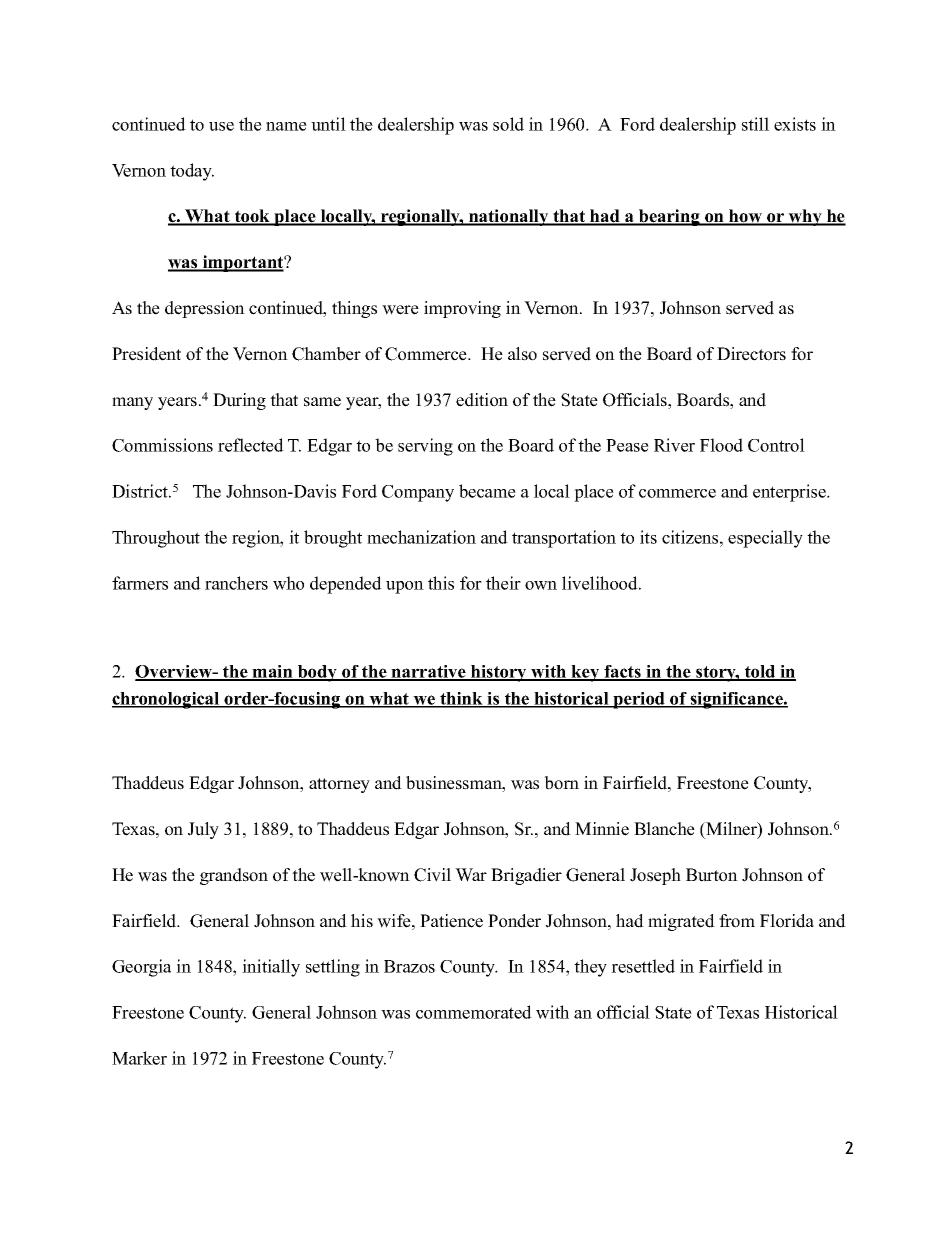 Image resolution: width=952 pixels, height=1233 pixels. What do you see at coordinates (643, 966) in the screenshot?
I see `resettled` at bounding box center [643, 966].
